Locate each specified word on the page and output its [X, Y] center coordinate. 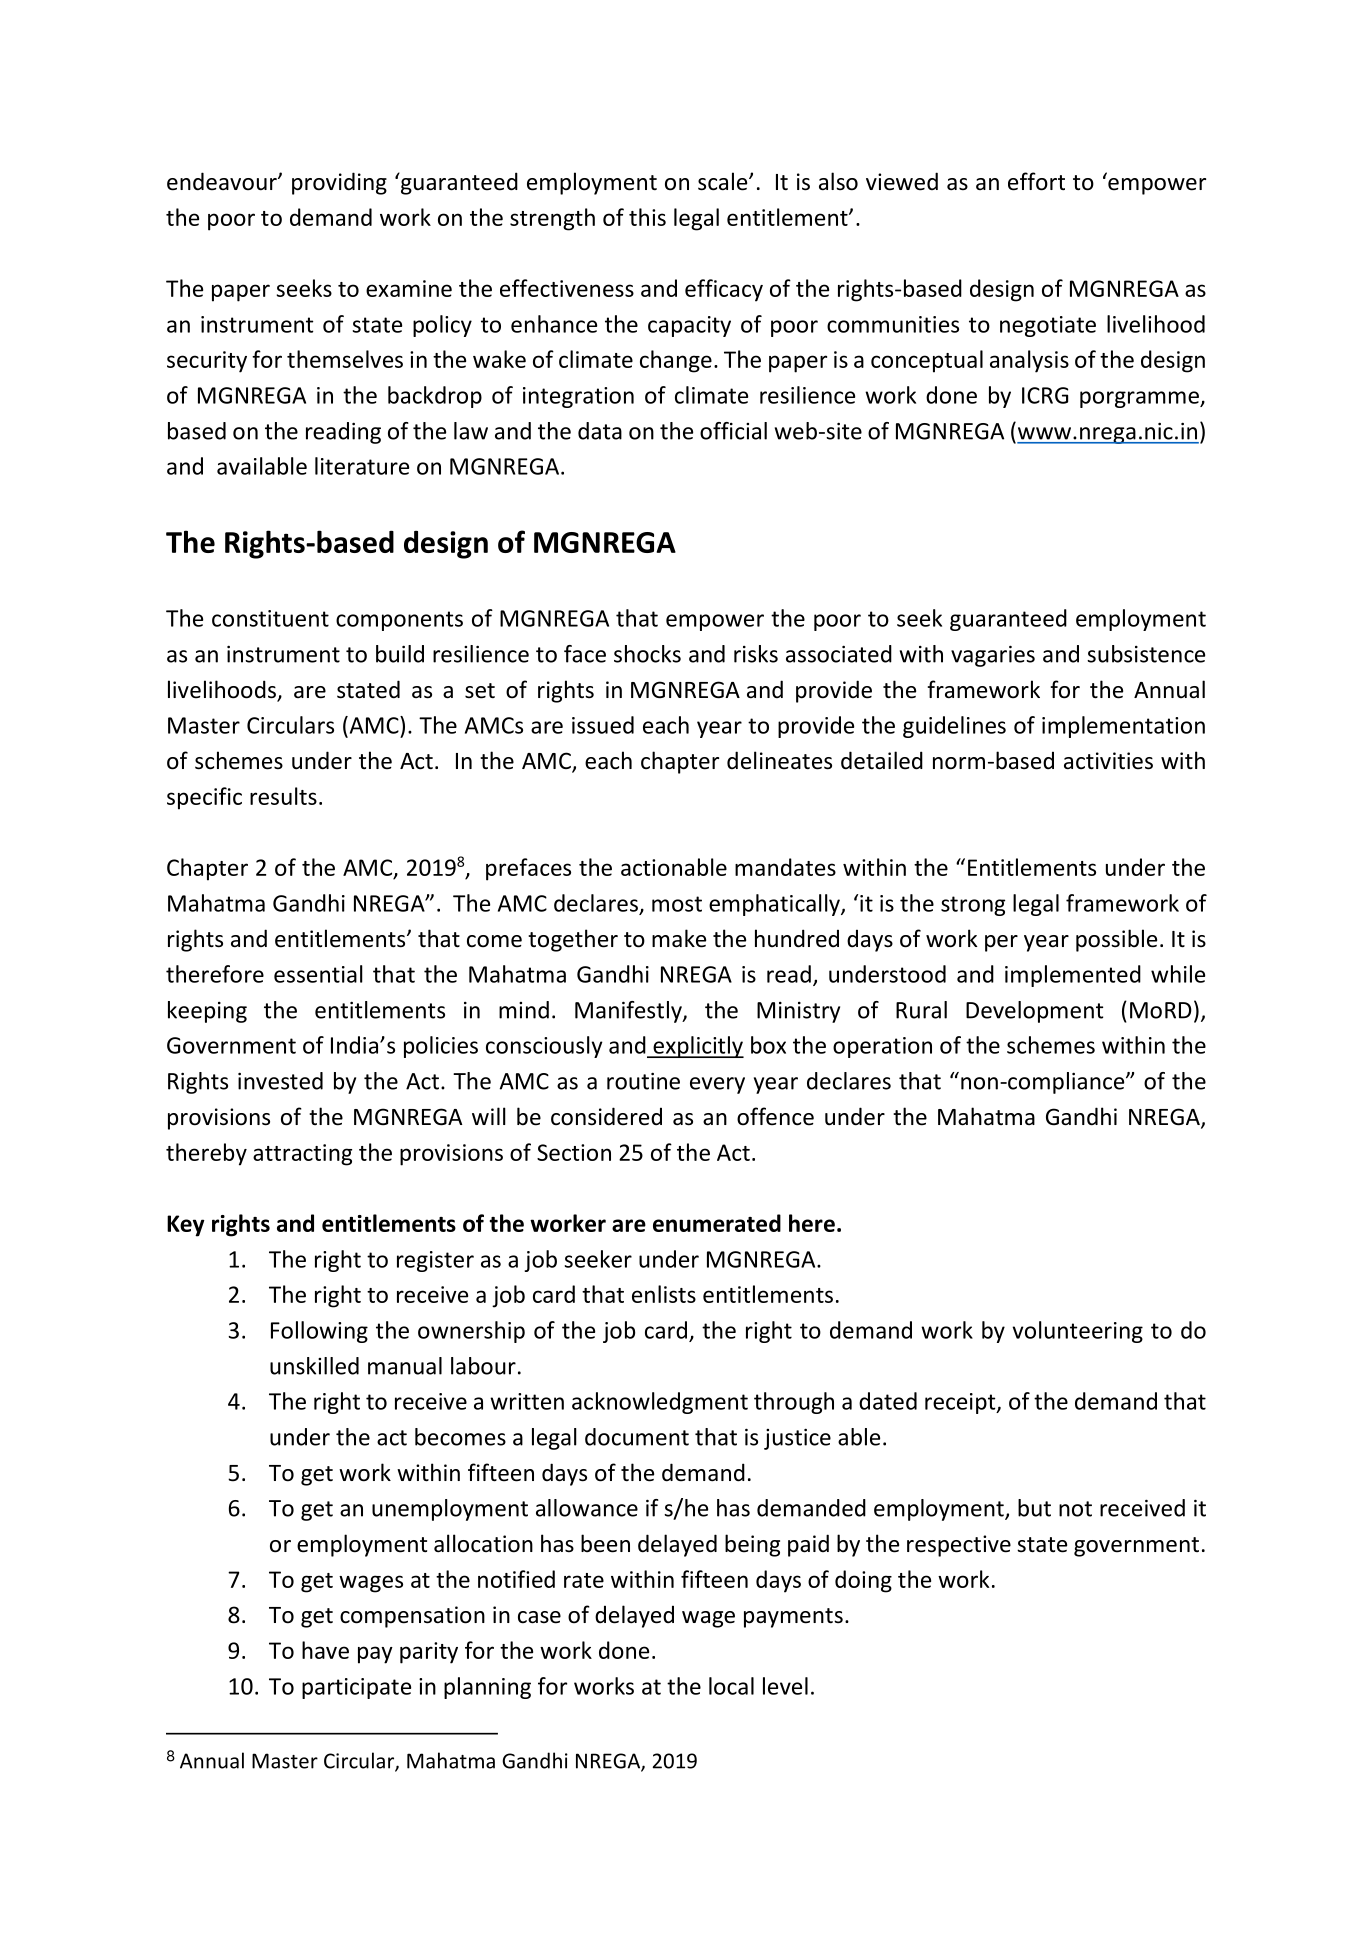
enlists [664, 1294]
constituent [270, 618]
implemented [1073, 976]
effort [1036, 181]
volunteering [1077, 1332]
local [731, 1686]
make [679, 938]
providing [339, 183]
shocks [647, 654]
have [325, 1650]
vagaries [993, 656]
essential [318, 974]
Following [319, 1332]
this [647, 217]
